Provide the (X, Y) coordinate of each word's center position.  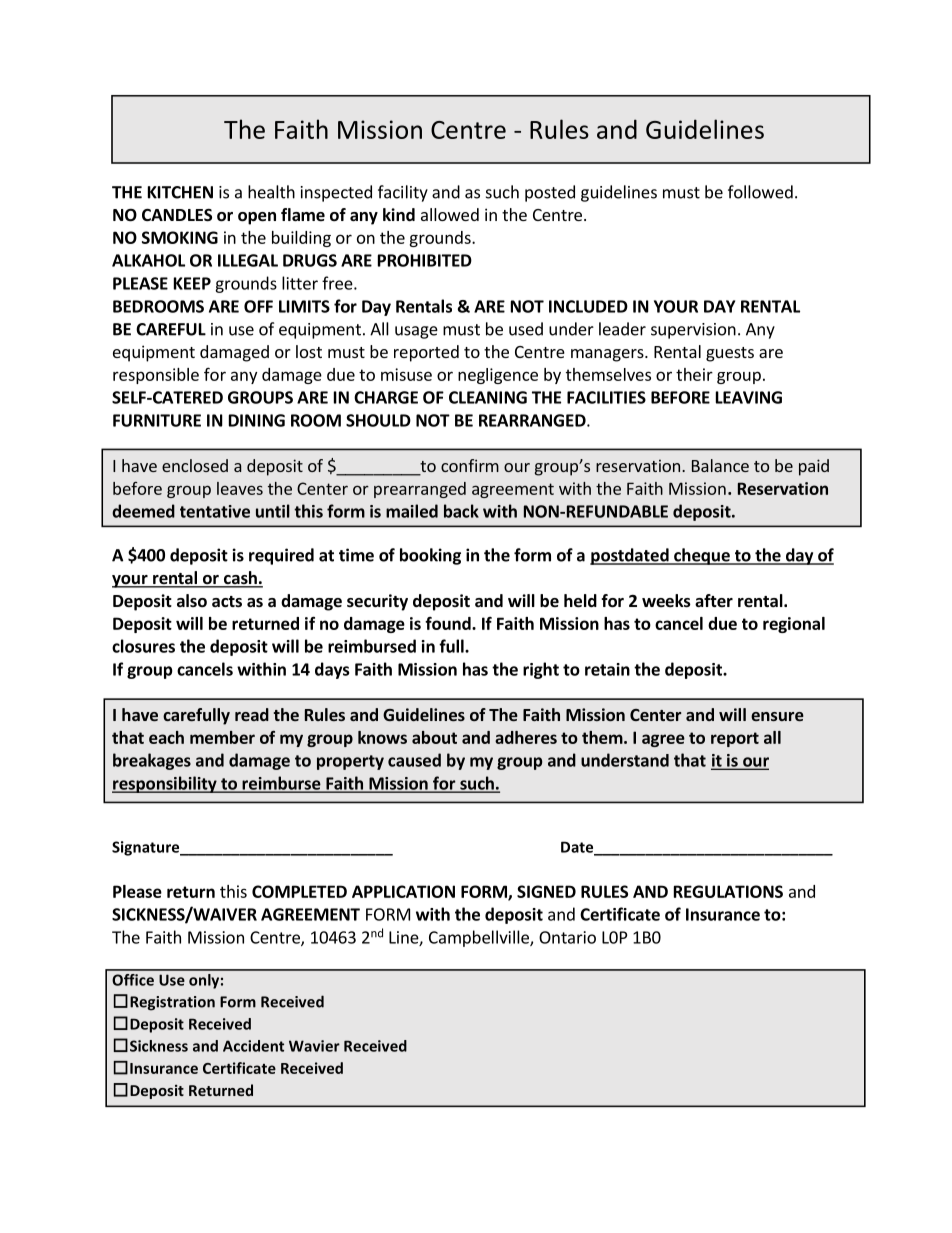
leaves (240, 488)
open (257, 218)
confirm (470, 465)
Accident (253, 1046)
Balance (720, 465)
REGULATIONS (728, 891)
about (434, 737)
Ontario (567, 937)
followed (760, 192)
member (222, 737)
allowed (450, 214)
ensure (777, 716)
